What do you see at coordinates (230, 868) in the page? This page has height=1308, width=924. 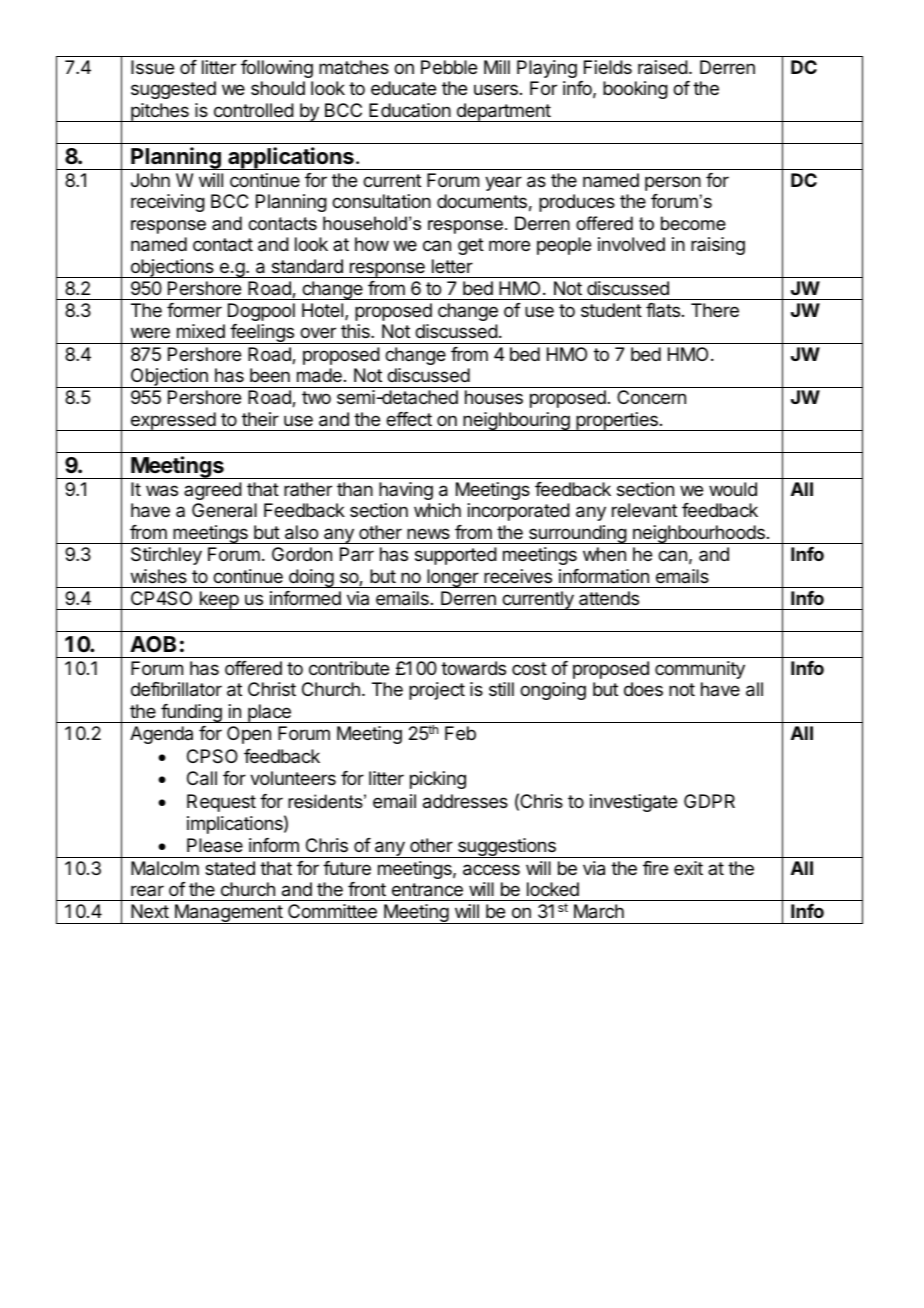 I see `stated` at bounding box center [230, 868].
